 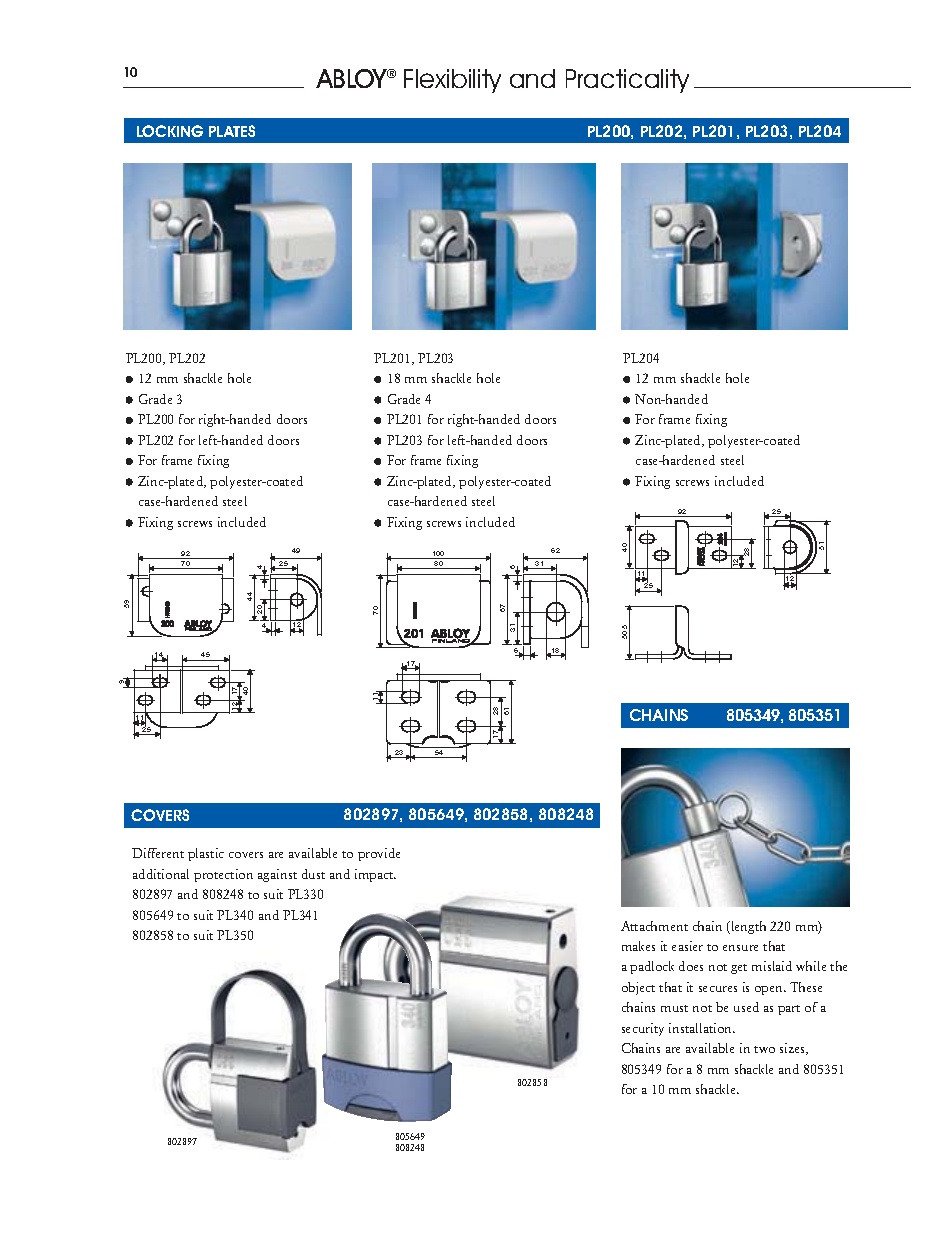 I want to click on length, so click(x=747, y=927).
